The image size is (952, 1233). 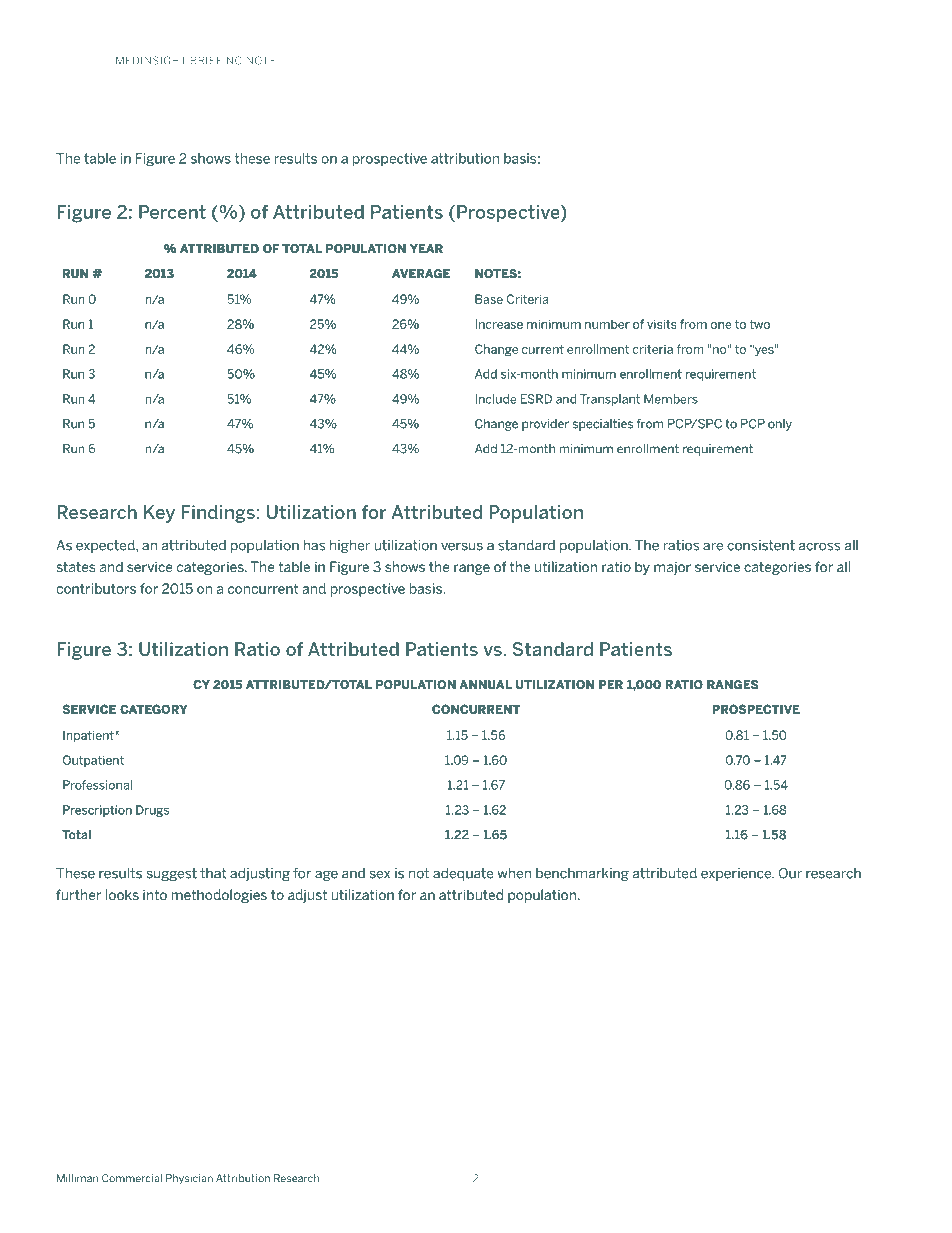 I want to click on experience, so click(x=737, y=874).
